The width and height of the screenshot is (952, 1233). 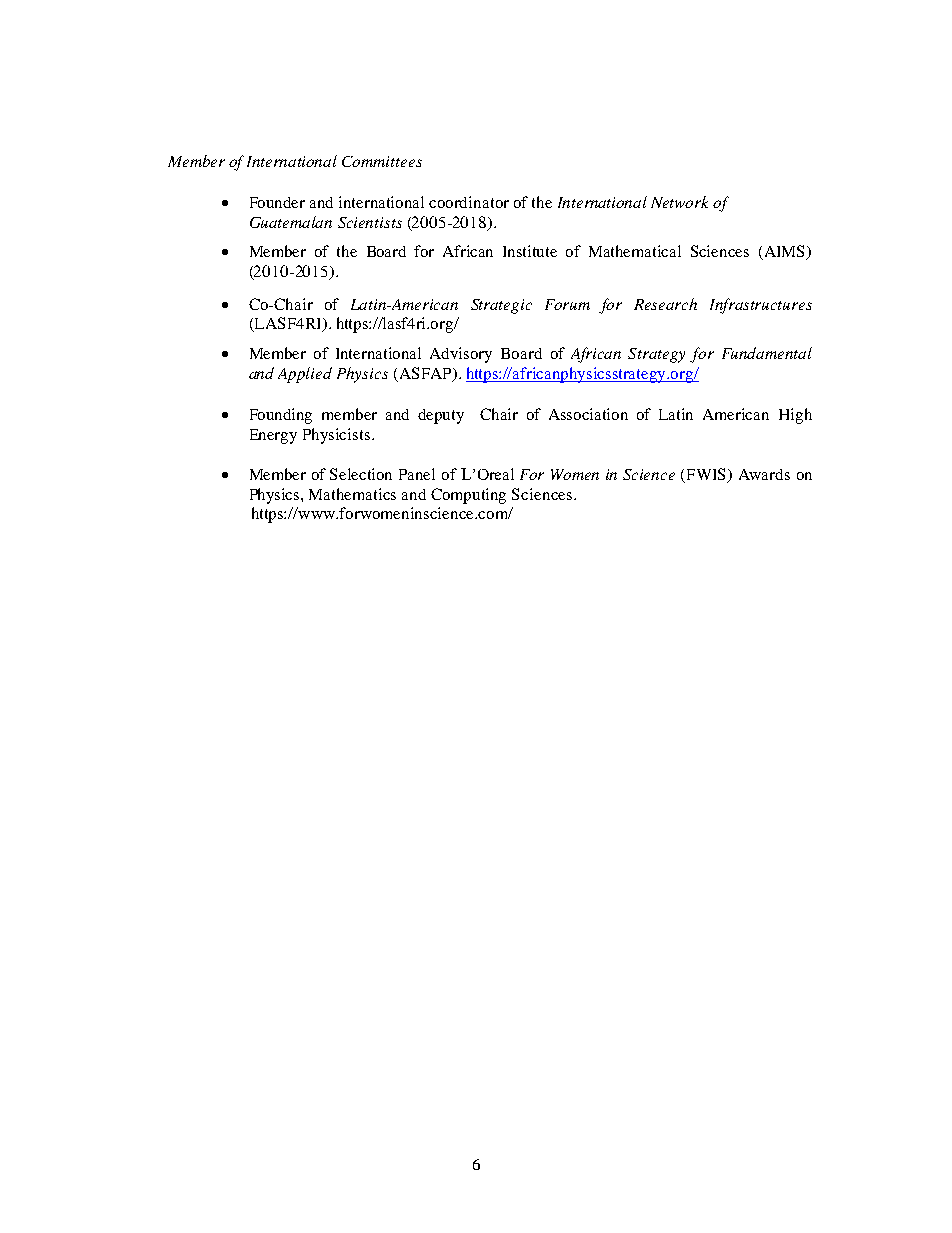 What do you see at coordinates (795, 416) in the screenshot?
I see `High` at bounding box center [795, 416].
